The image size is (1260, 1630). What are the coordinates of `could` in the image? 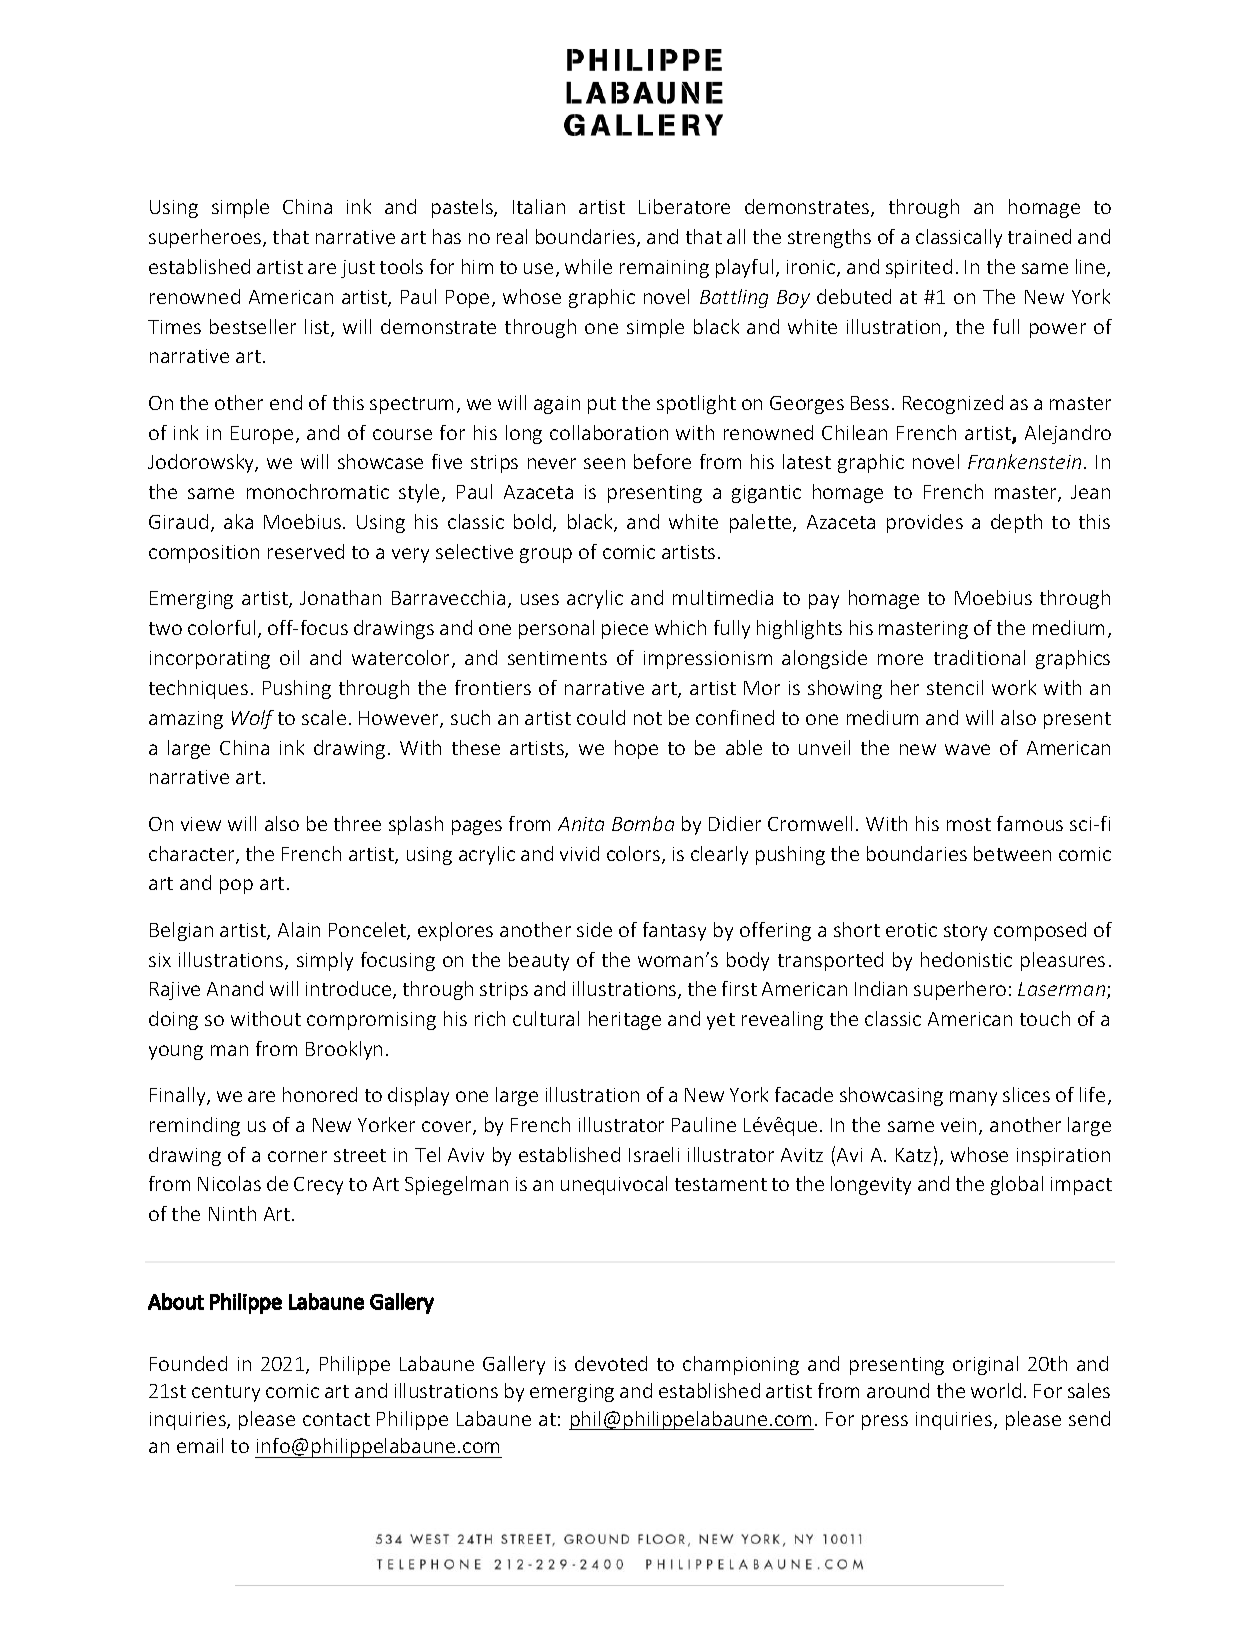 It's located at (601, 717).
